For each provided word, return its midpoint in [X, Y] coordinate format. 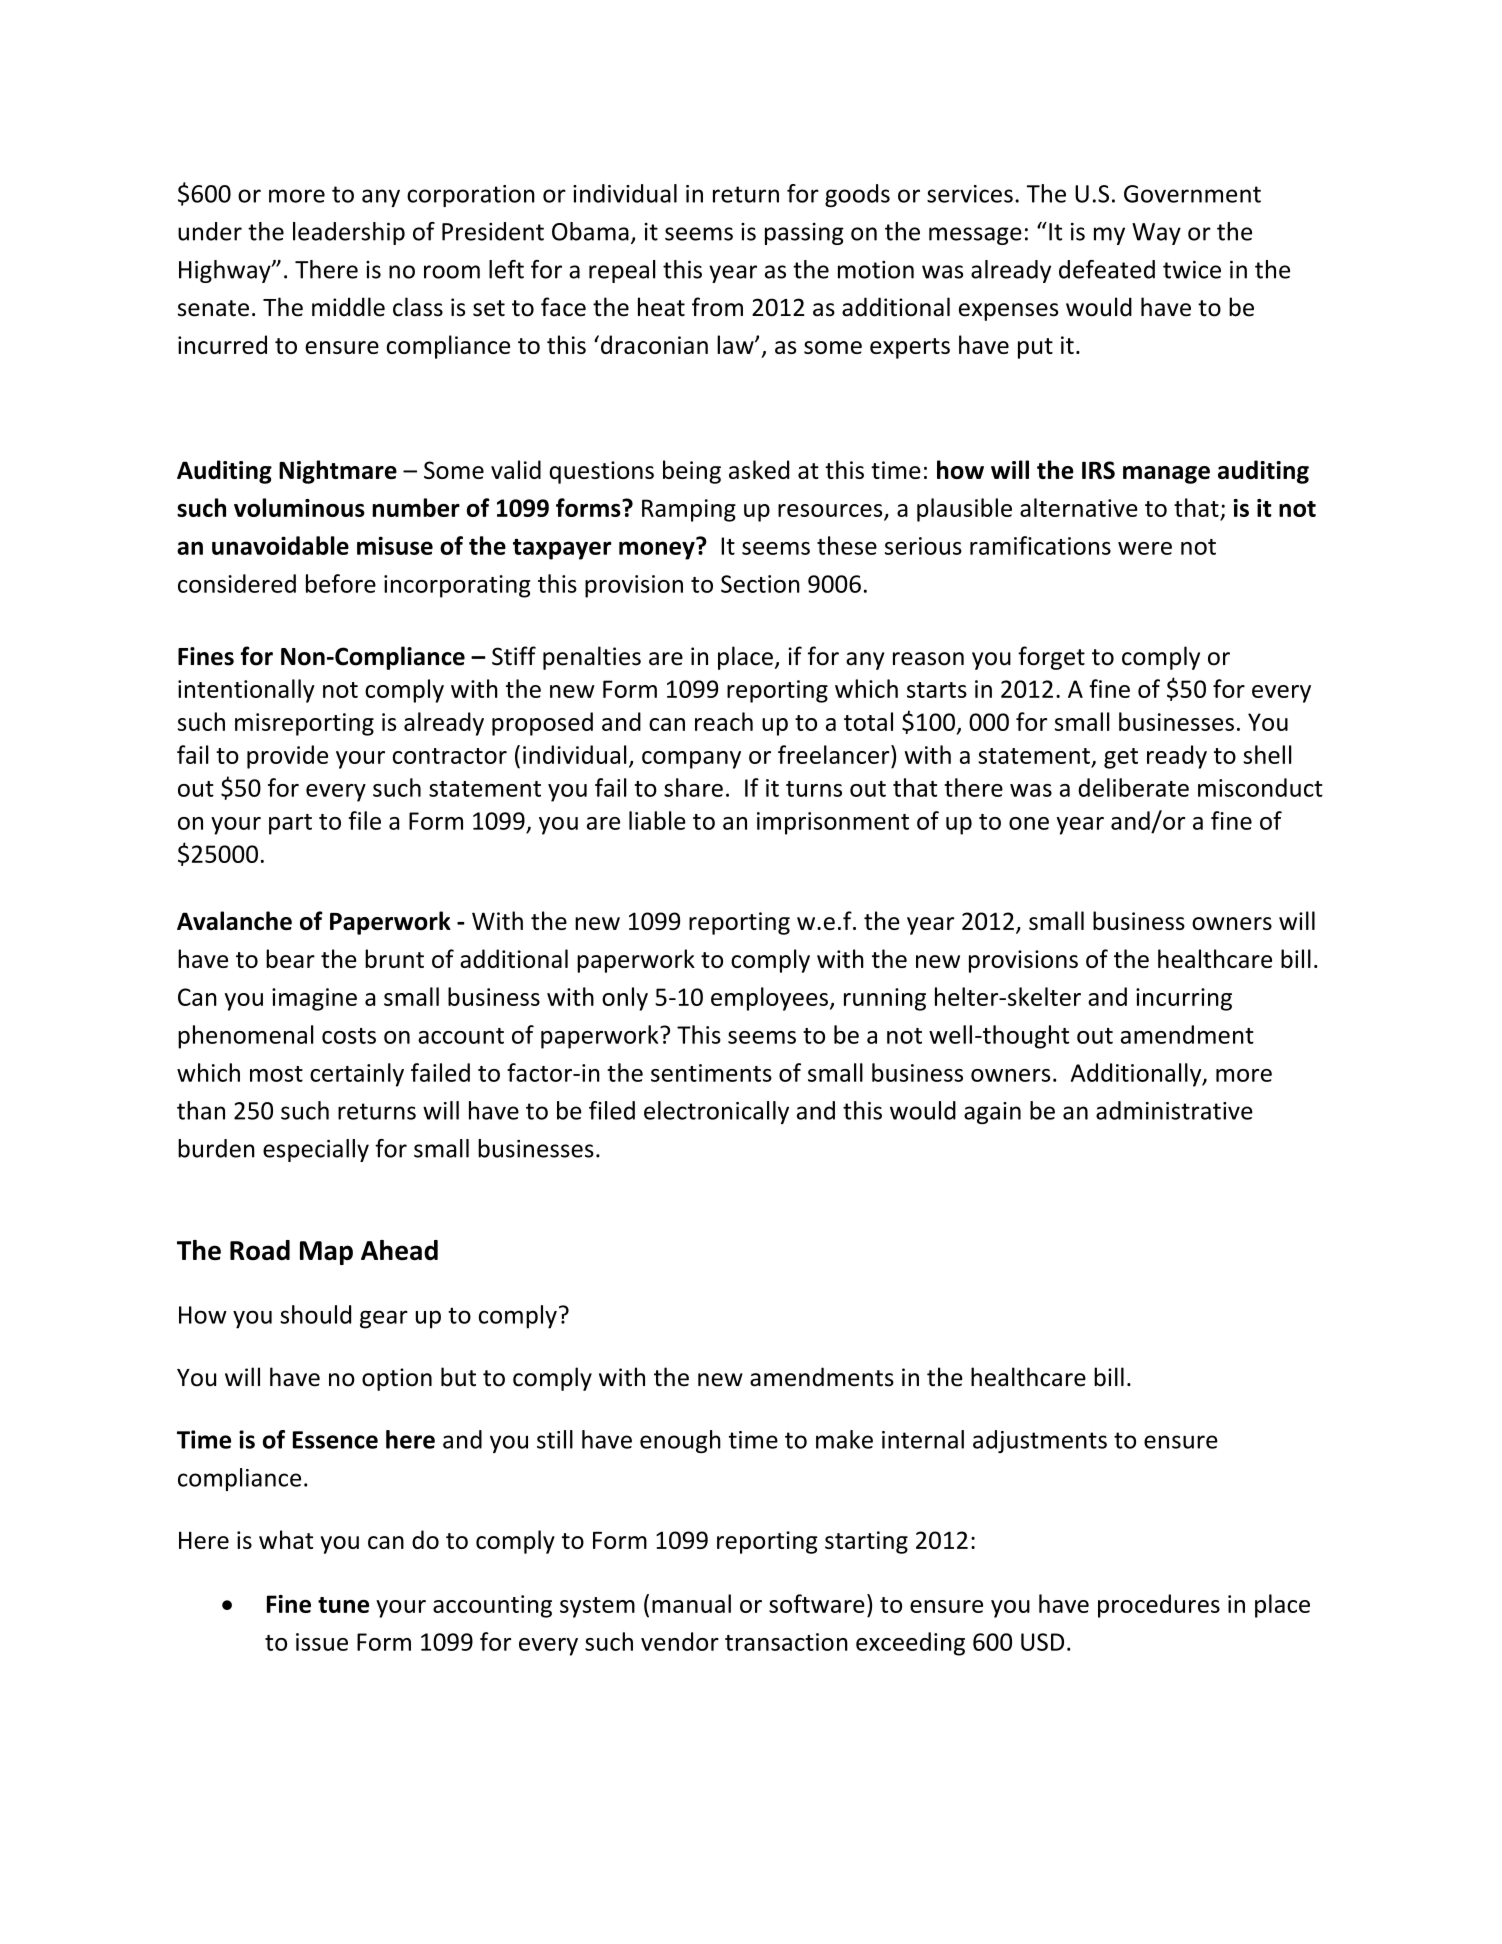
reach [724, 721]
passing [804, 234]
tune [343, 1605]
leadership [349, 233]
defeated [1107, 269]
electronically [716, 1112]
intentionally [246, 691]
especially [316, 1150]
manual [691, 1603]
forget [1051, 658]
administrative [1174, 1110]
